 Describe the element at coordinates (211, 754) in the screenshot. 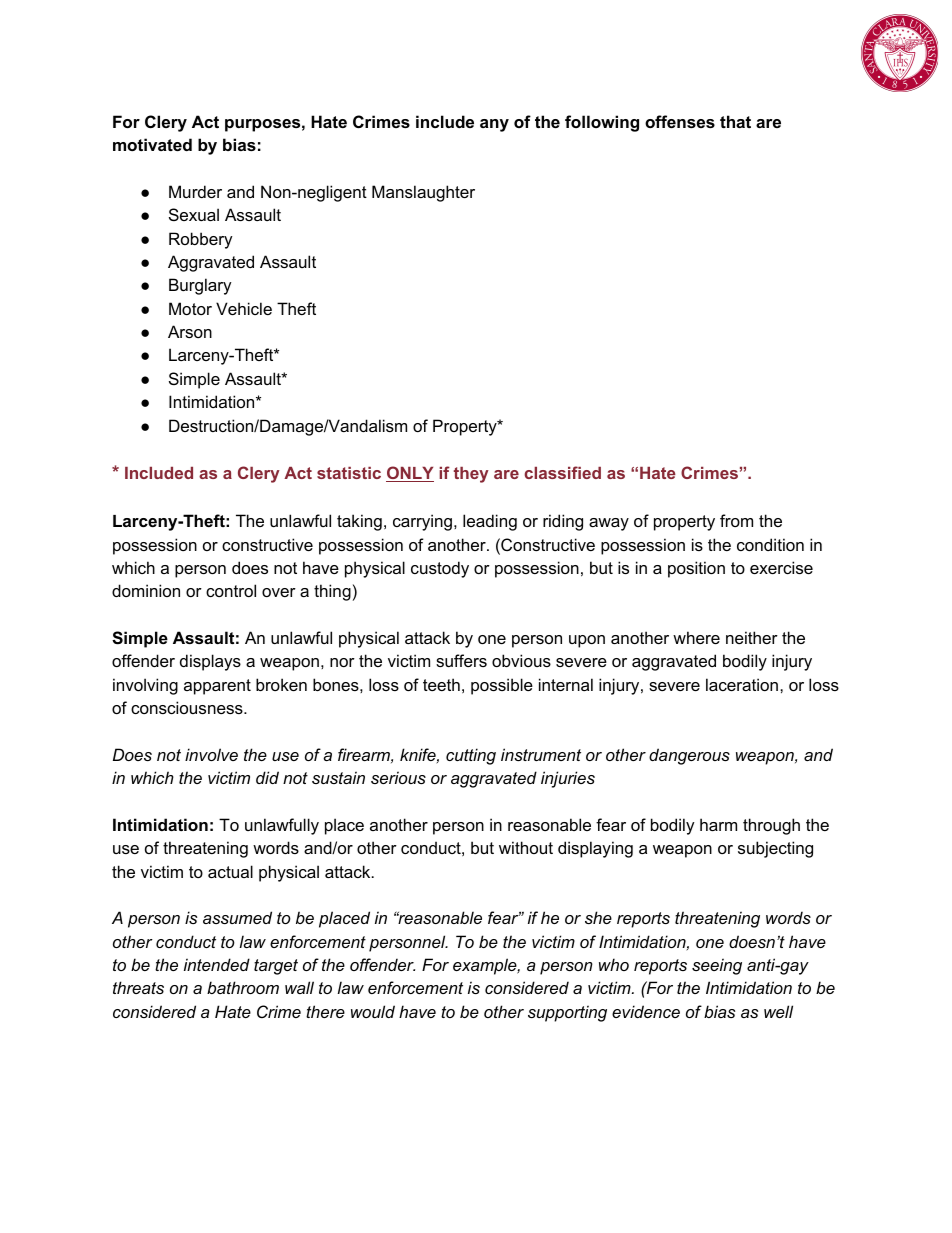

I see `involve` at that location.
